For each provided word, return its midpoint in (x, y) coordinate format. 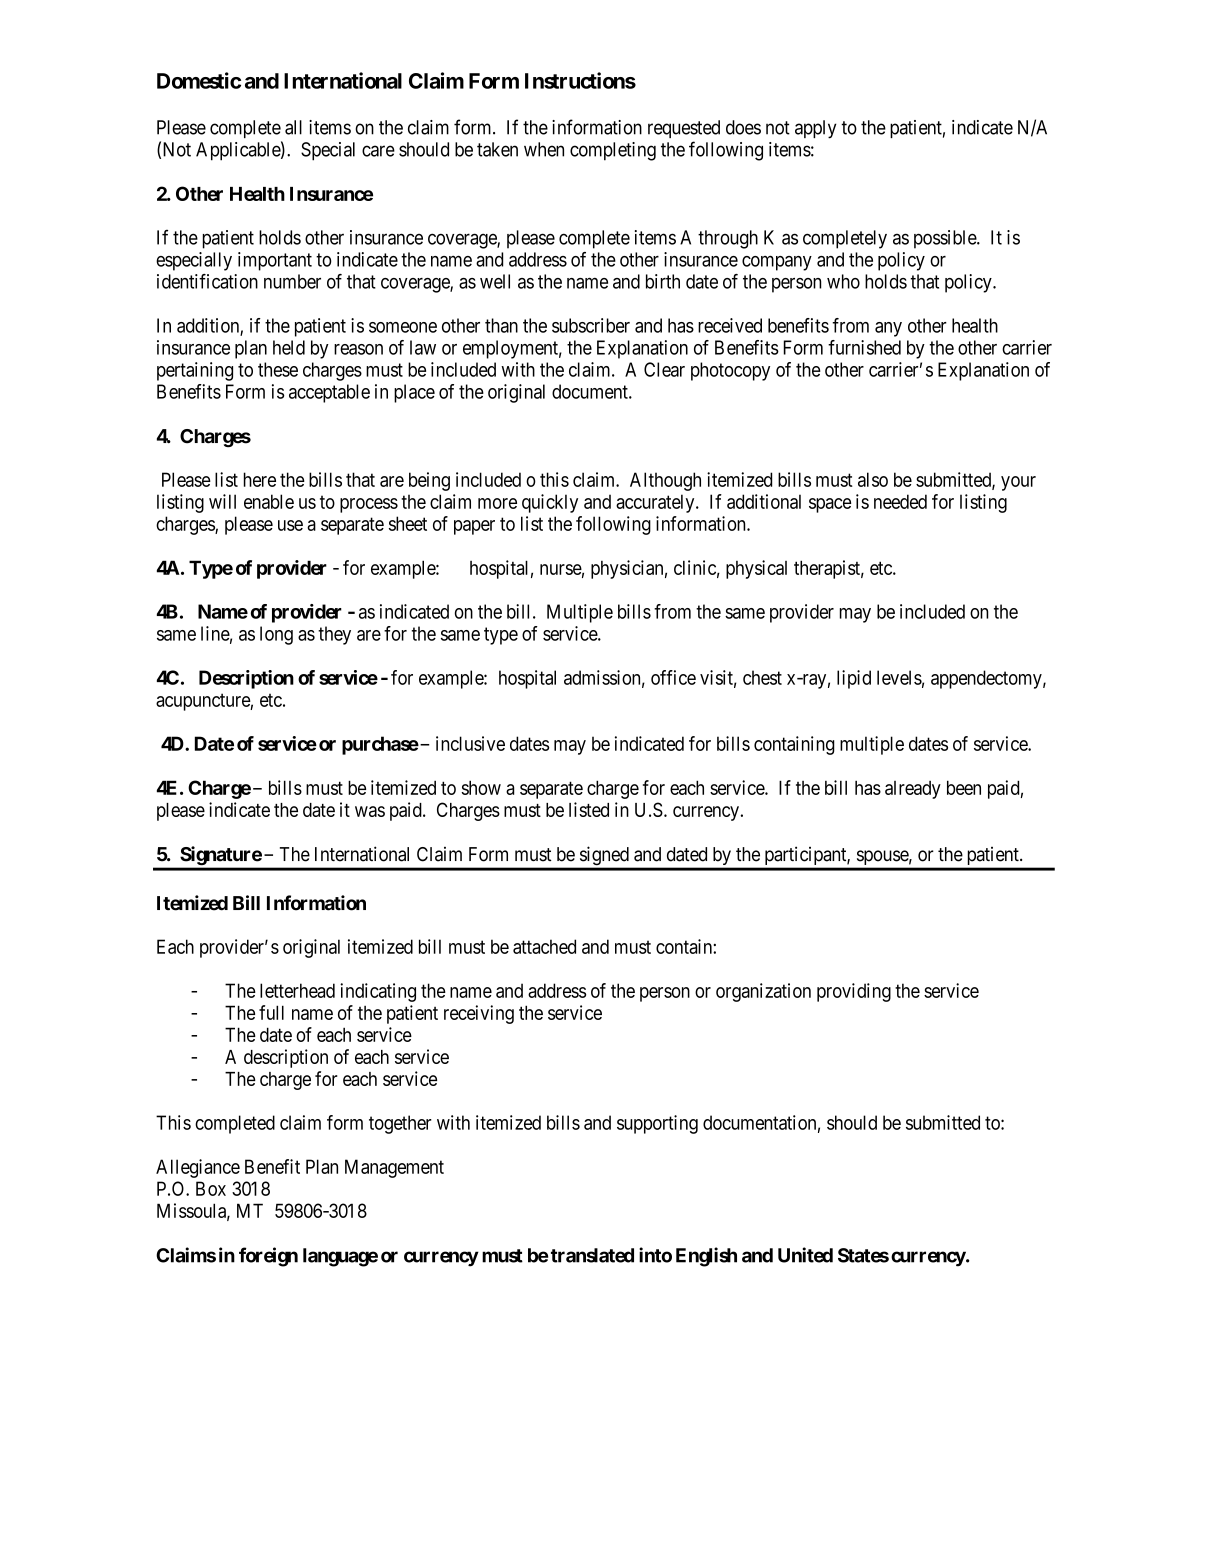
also (873, 479)
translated (592, 1255)
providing (854, 992)
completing (613, 151)
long (276, 635)
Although (665, 481)
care (378, 151)
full (271, 1012)
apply (816, 129)
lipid (854, 679)
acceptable (329, 393)
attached (544, 946)
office (673, 677)
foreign (268, 1257)
